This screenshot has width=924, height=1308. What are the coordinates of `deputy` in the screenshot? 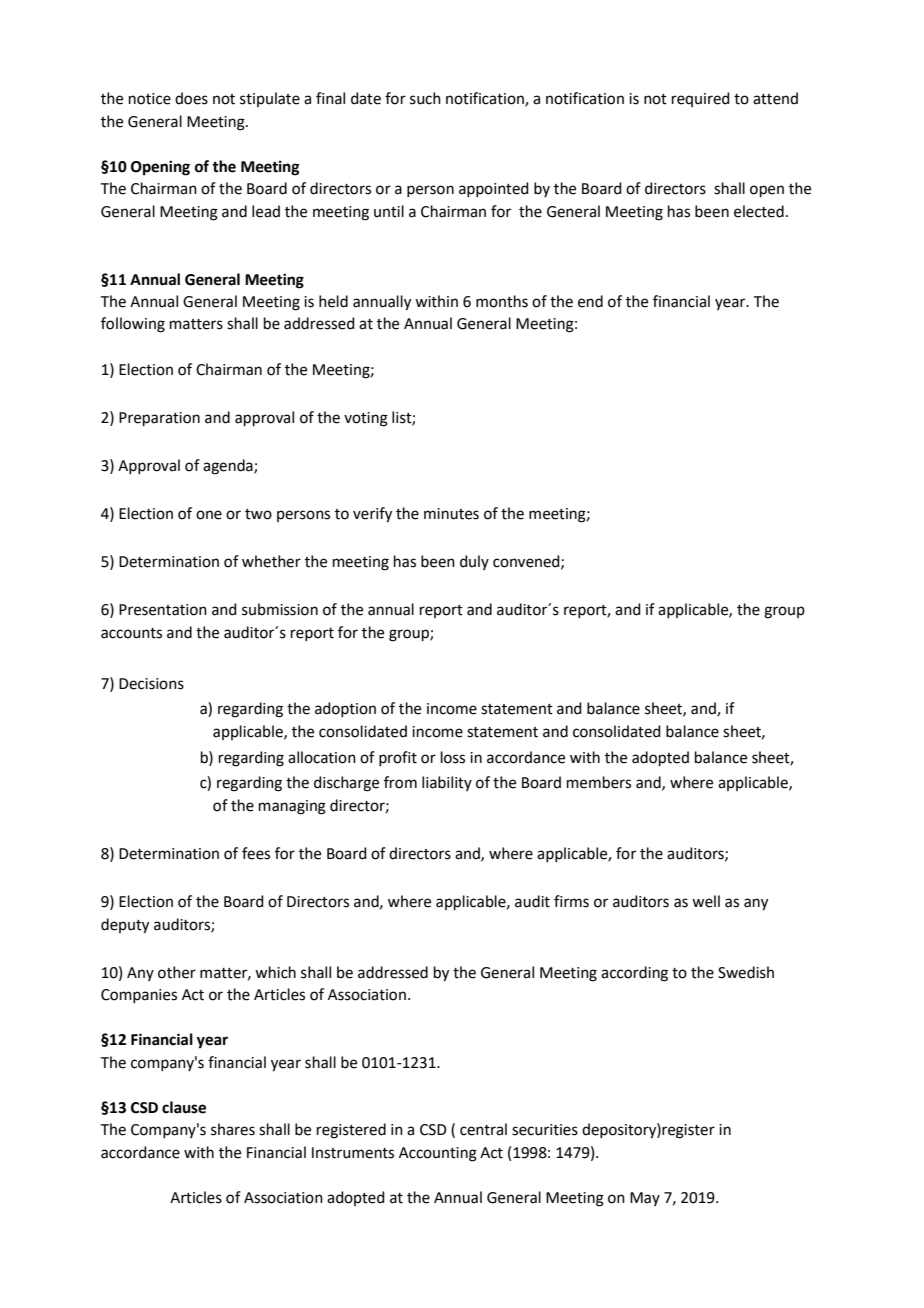 It's located at (125, 926).
